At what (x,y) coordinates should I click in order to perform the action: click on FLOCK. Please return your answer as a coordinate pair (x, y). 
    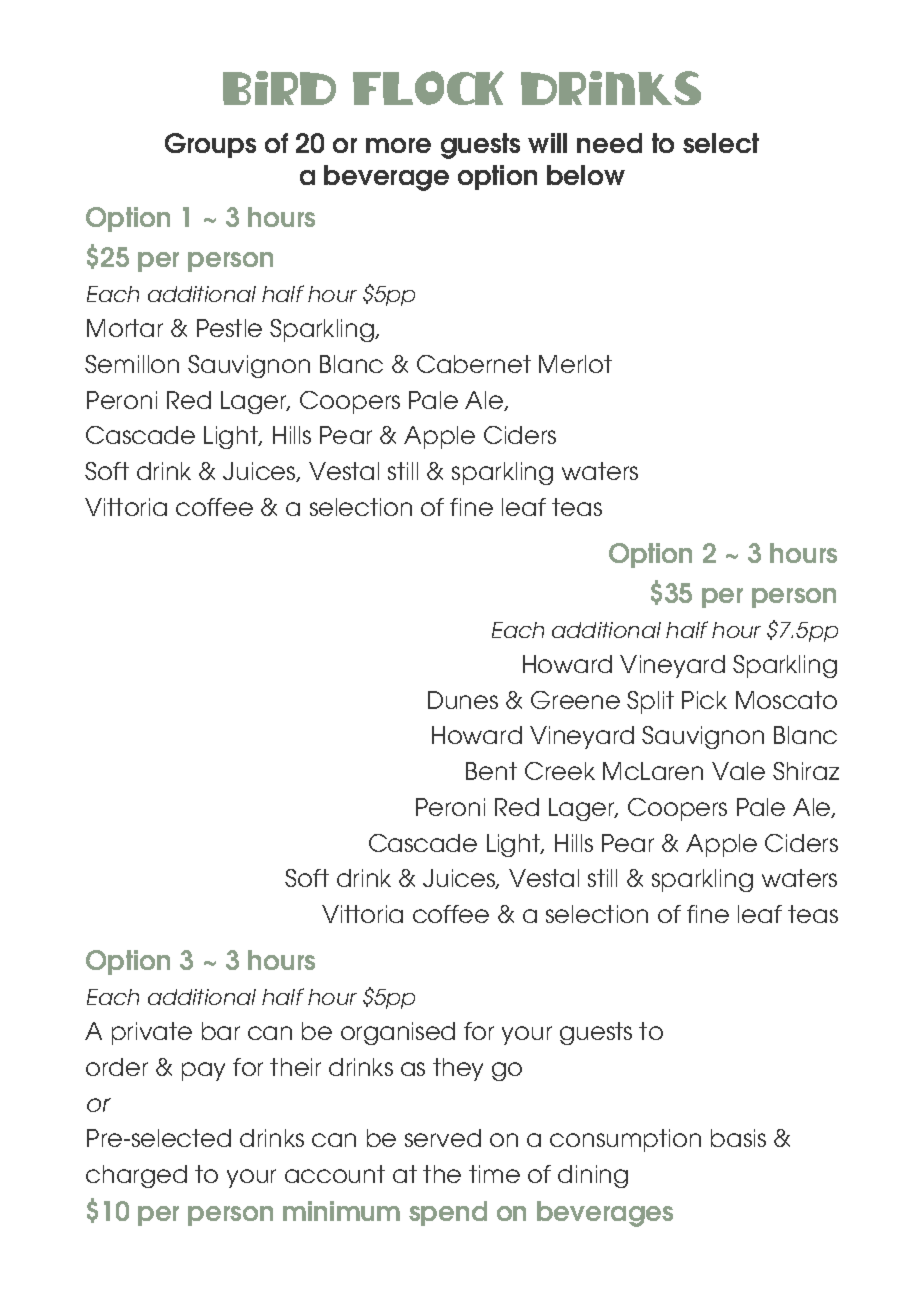
    Looking at the image, I should click on (428, 88).
